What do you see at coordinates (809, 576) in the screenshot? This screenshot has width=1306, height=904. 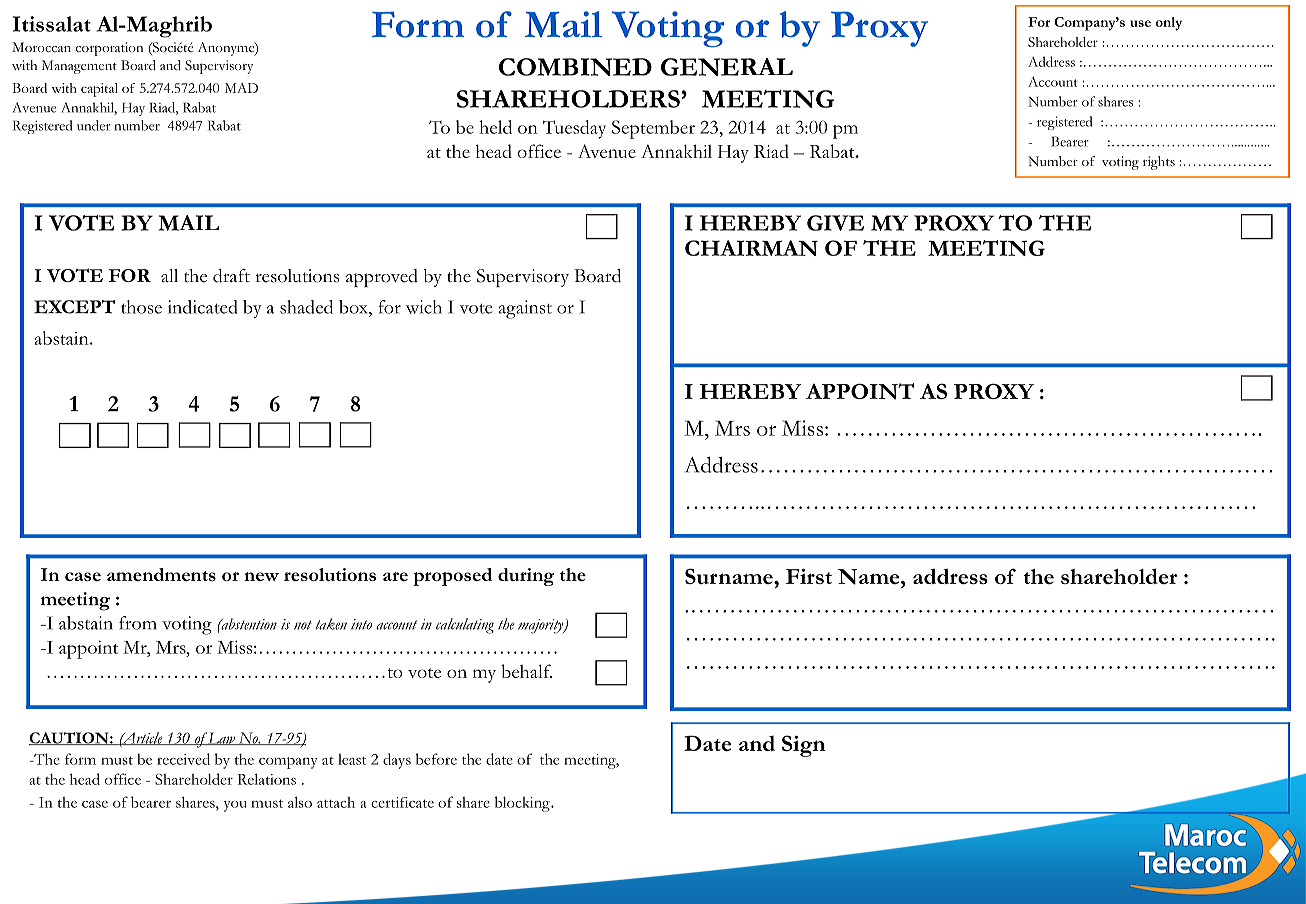 I see `First` at bounding box center [809, 576].
